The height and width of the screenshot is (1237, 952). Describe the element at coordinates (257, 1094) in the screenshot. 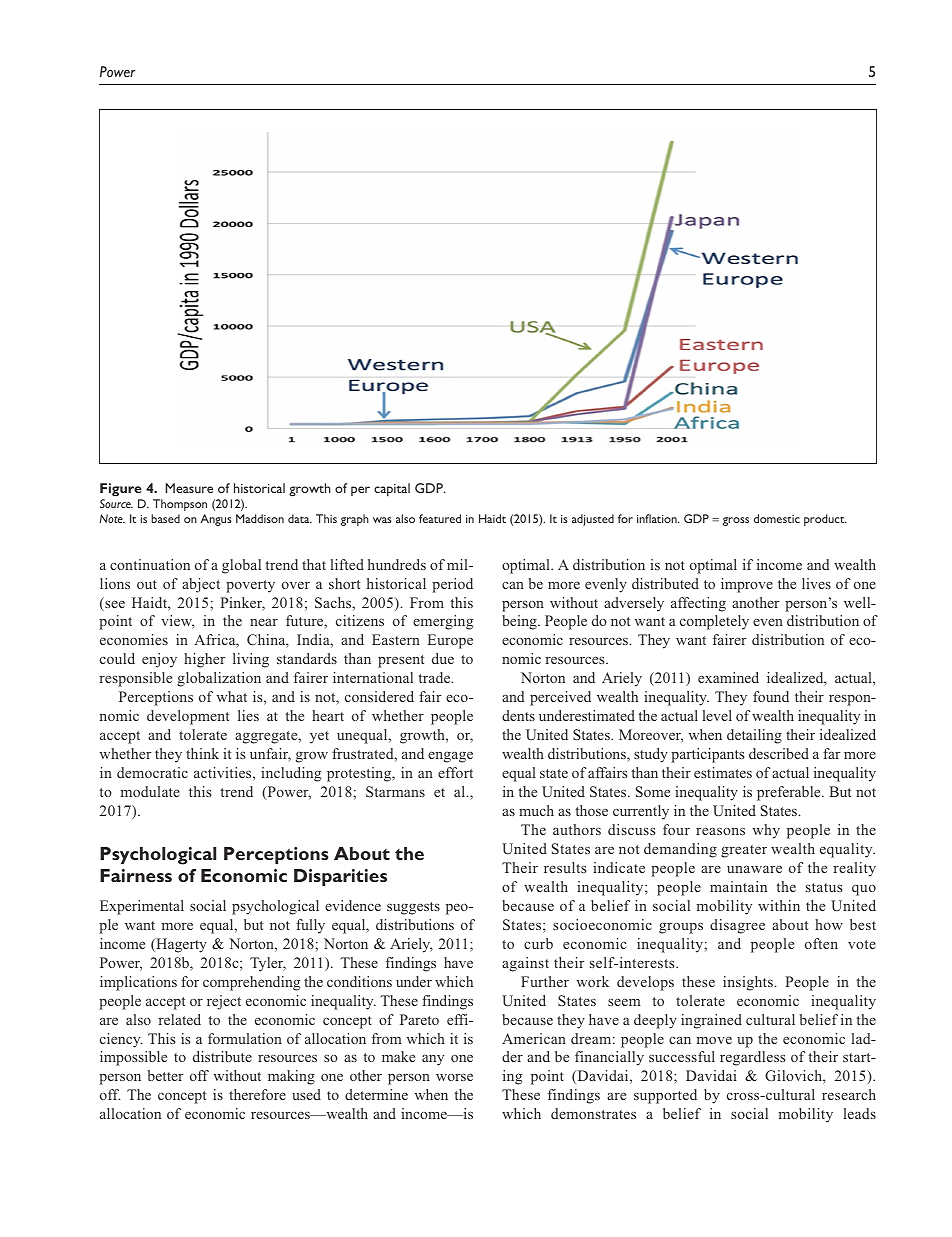

I see `therefore` at that location.
